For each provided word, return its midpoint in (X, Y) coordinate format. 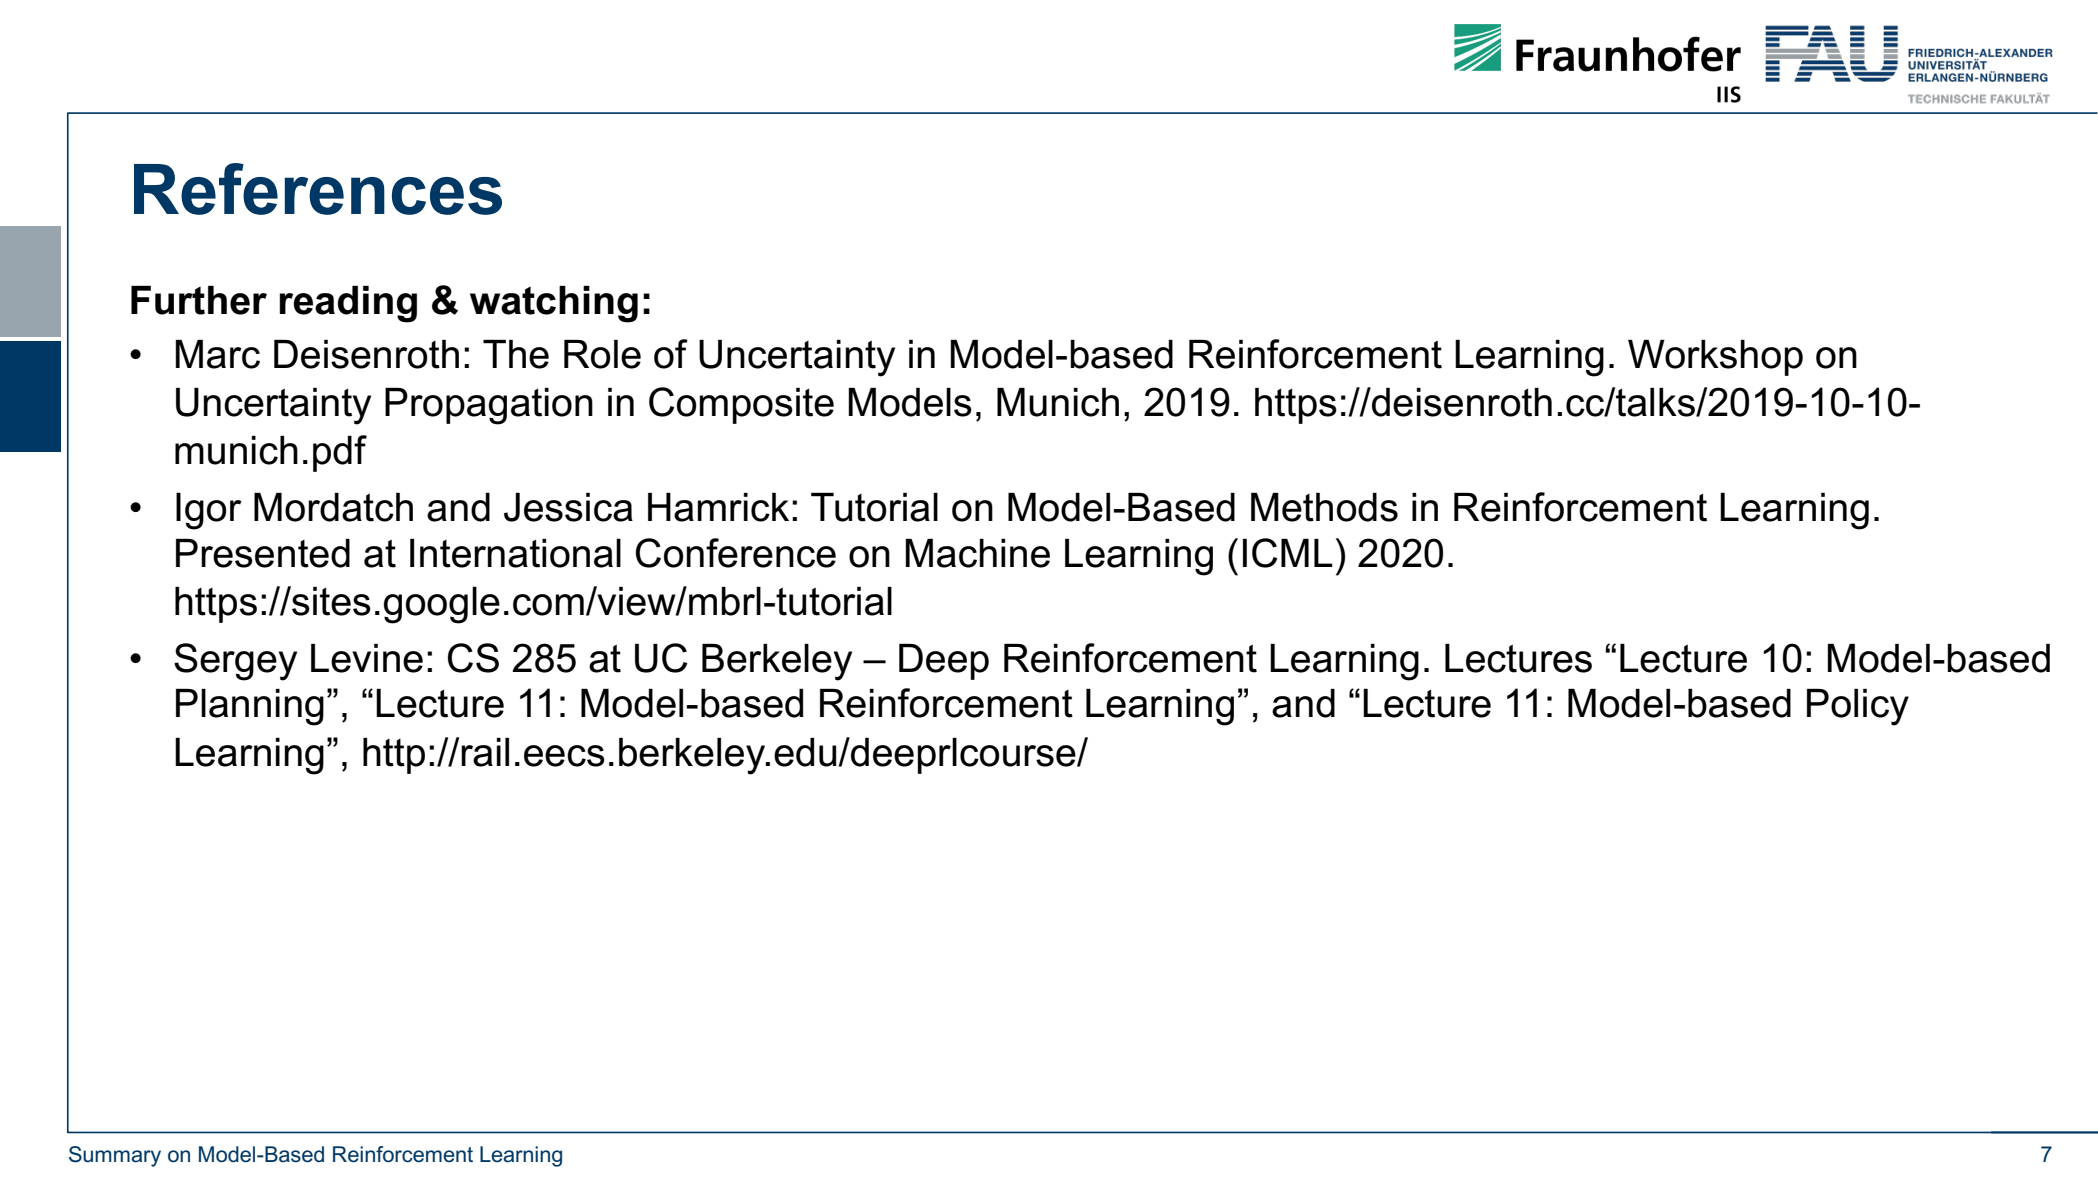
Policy (1858, 707)
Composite (741, 405)
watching (554, 304)
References (318, 189)
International (515, 553)
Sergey (235, 662)
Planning (250, 707)
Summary (115, 1156)
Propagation (489, 406)
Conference (736, 553)
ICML (1288, 553)
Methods (1324, 507)
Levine (367, 658)
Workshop (1715, 358)
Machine (977, 553)
